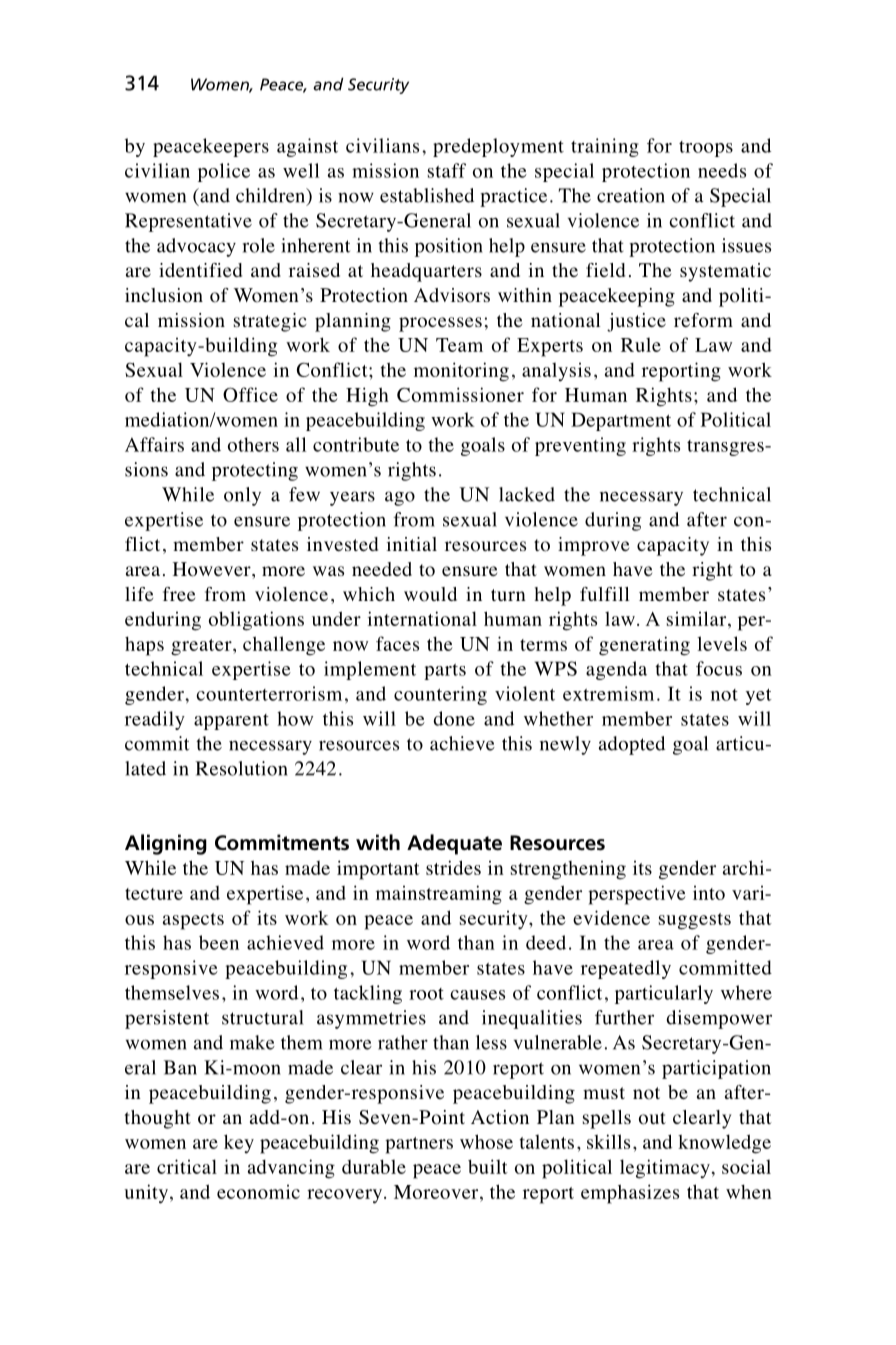 This screenshot has width=896, height=1345. What do you see at coordinates (709, 893) in the screenshot?
I see `into` at bounding box center [709, 893].
